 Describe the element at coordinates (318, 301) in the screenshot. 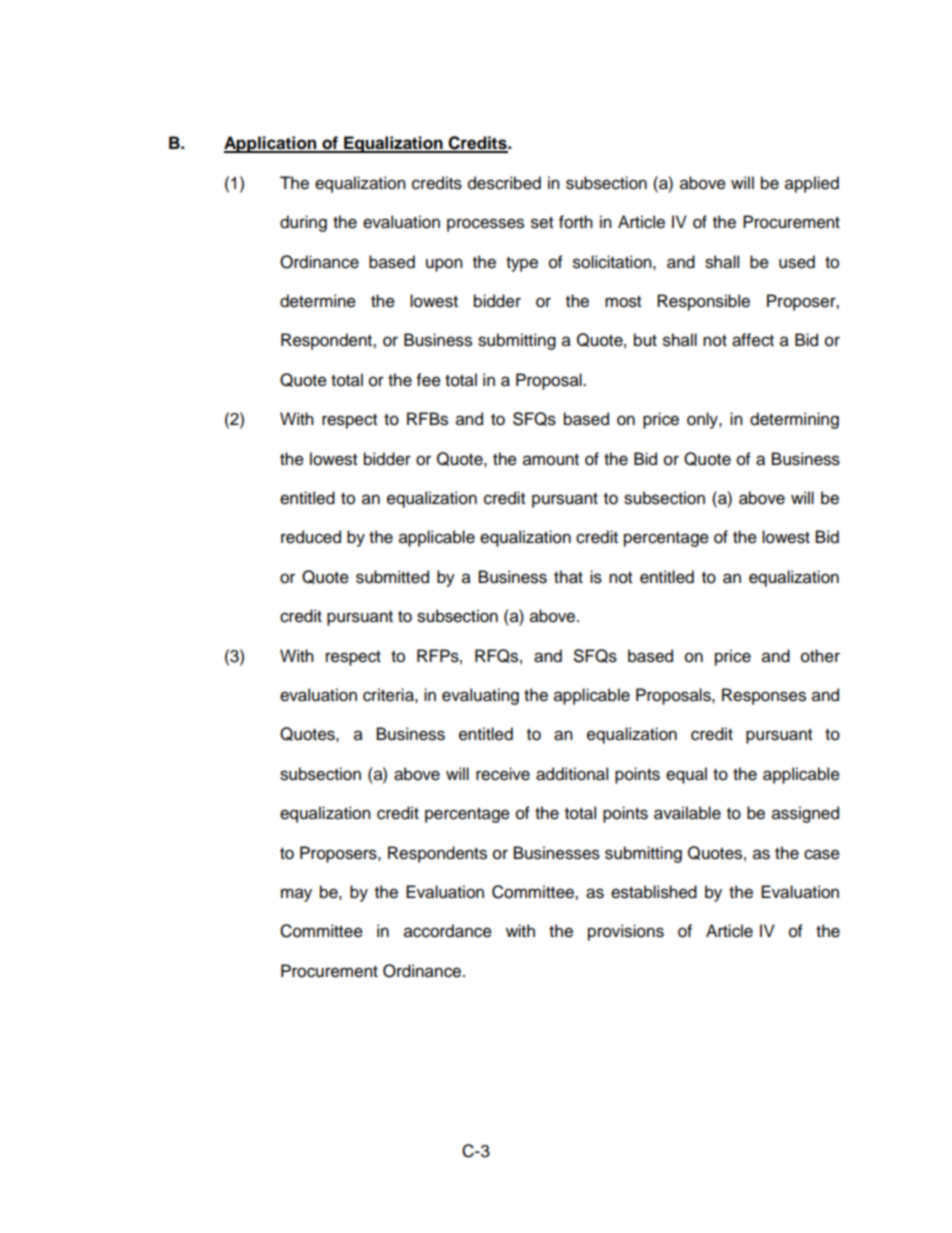

I see `determine` at that location.
